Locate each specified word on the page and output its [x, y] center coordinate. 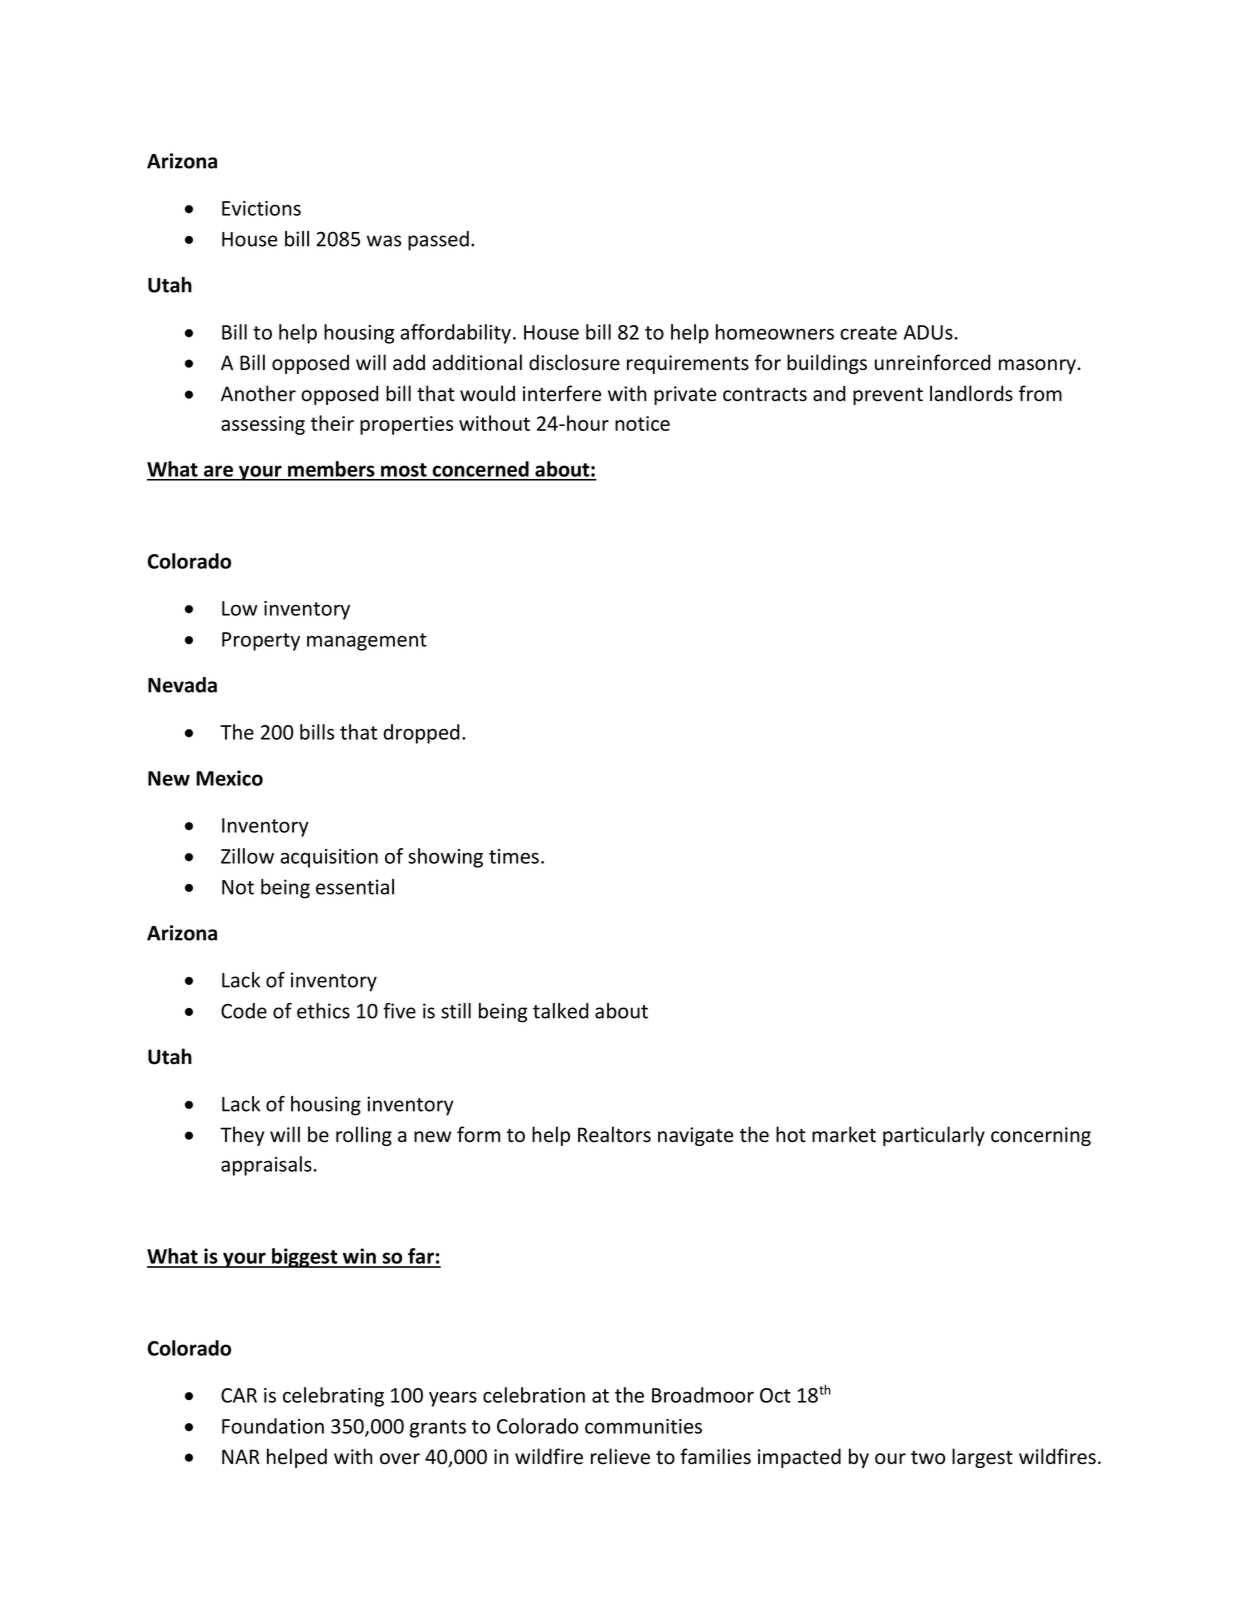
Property [261, 641]
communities [643, 1426]
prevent [888, 396]
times [514, 856]
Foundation [273, 1426]
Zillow [247, 856]
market [844, 1134]
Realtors [614, 1134]
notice [642, 423]
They [242, 1136]
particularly [934, 1136]
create [868, 333]
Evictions [261, 208]
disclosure [574, 362]
